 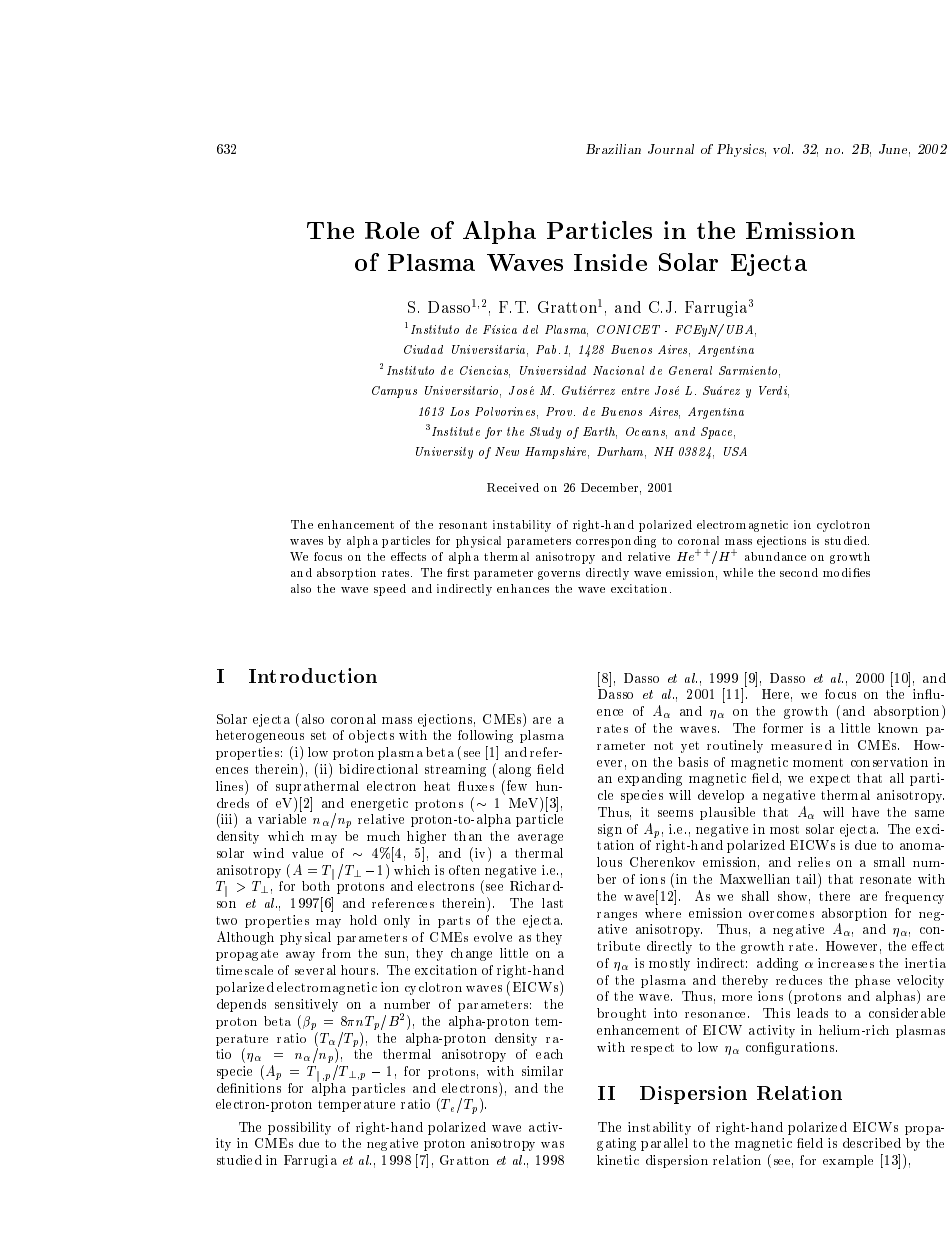 I want to click on known, so click(x=898, y=728).
